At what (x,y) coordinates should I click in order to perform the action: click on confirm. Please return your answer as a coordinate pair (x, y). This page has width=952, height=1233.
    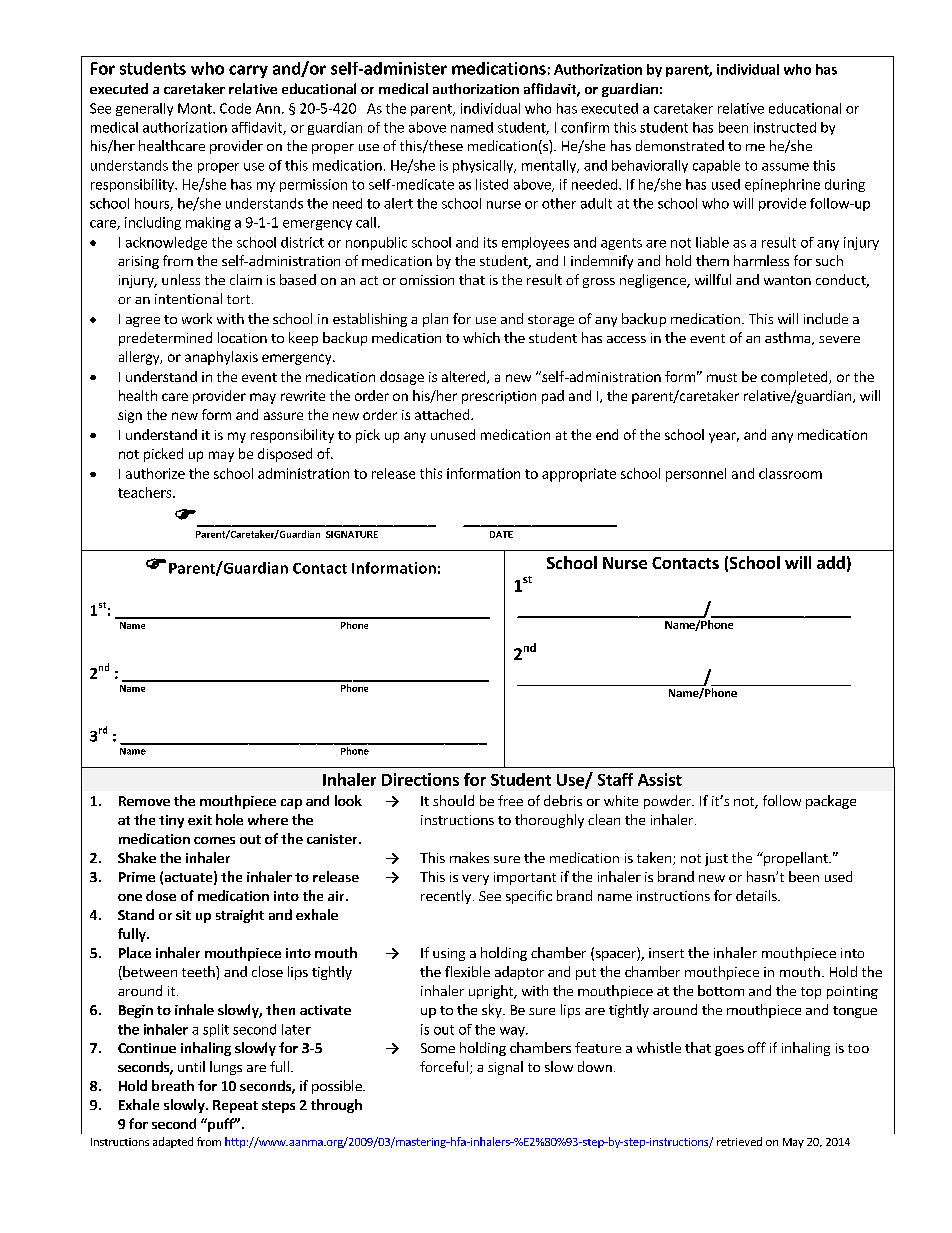
    Looking at the image, I should click on (585, 127).
